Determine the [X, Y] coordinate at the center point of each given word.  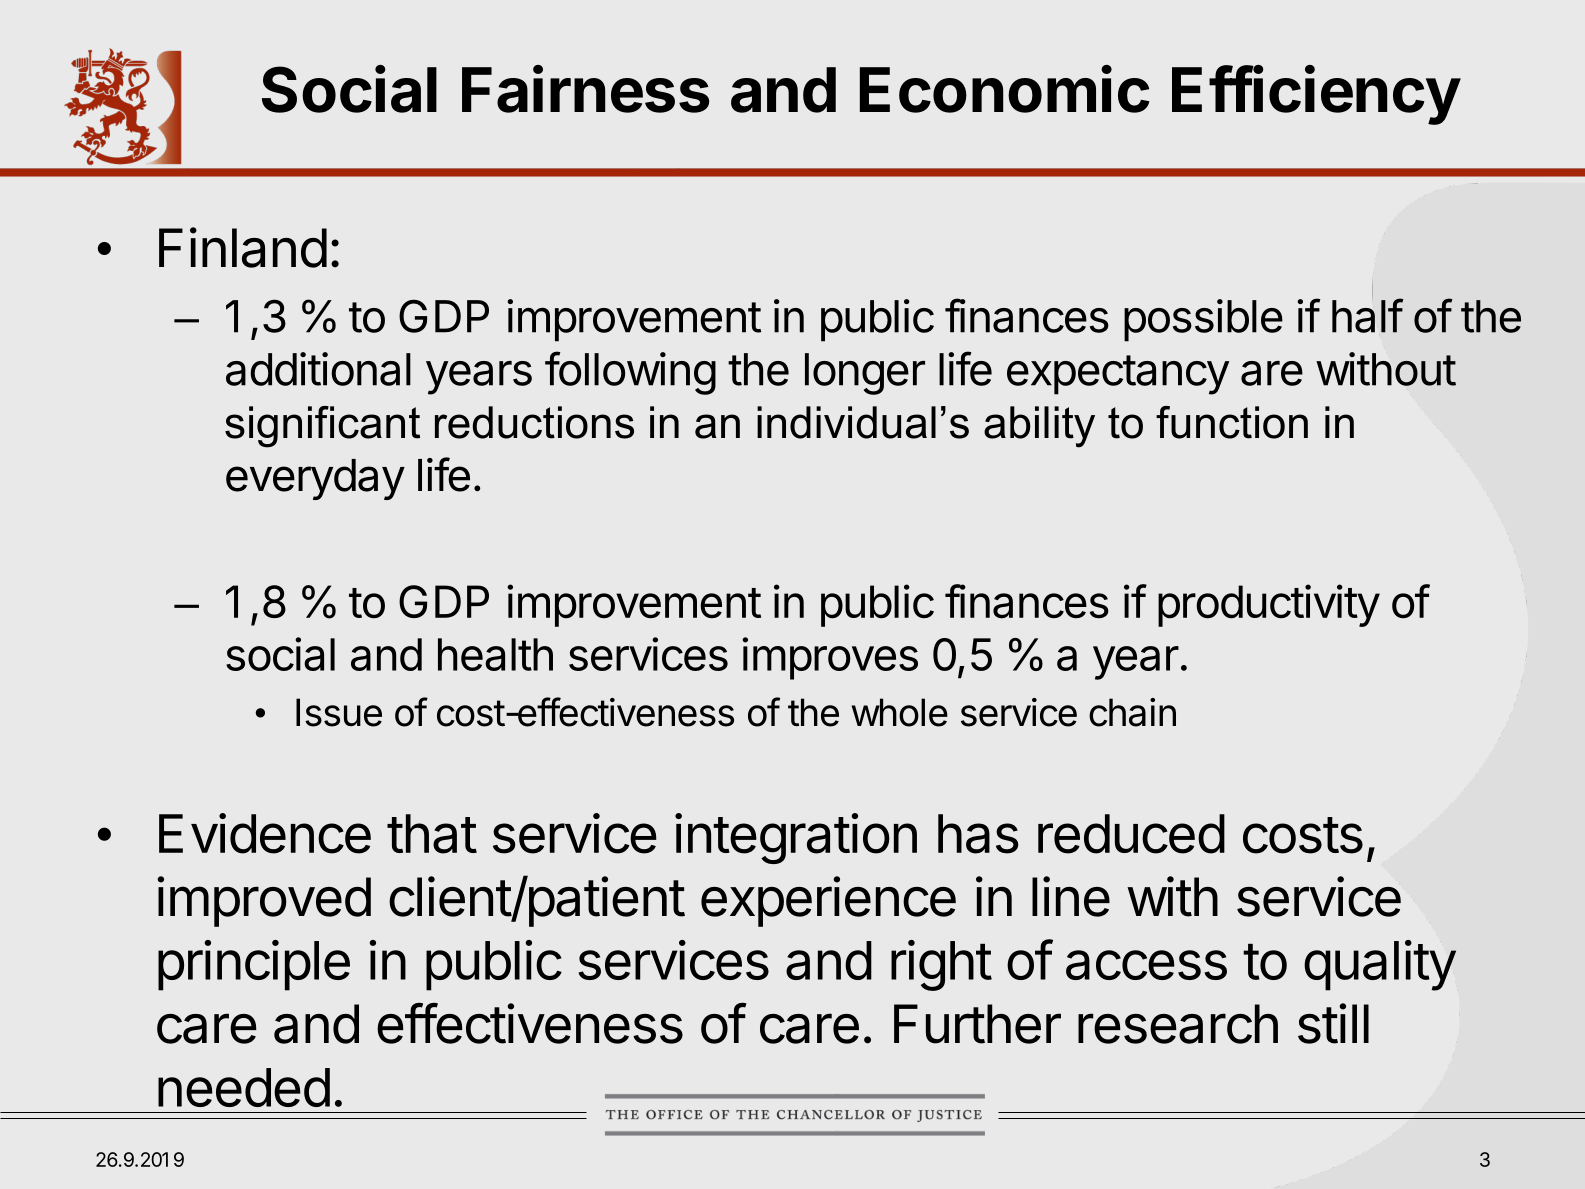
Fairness [585, 89]
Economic [1005, 89]
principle [254, 965]
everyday [315, 479]
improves [830, 658]
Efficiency [1316, 95]
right [941, 965]
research [1178, 1024]
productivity [1269, 605]
